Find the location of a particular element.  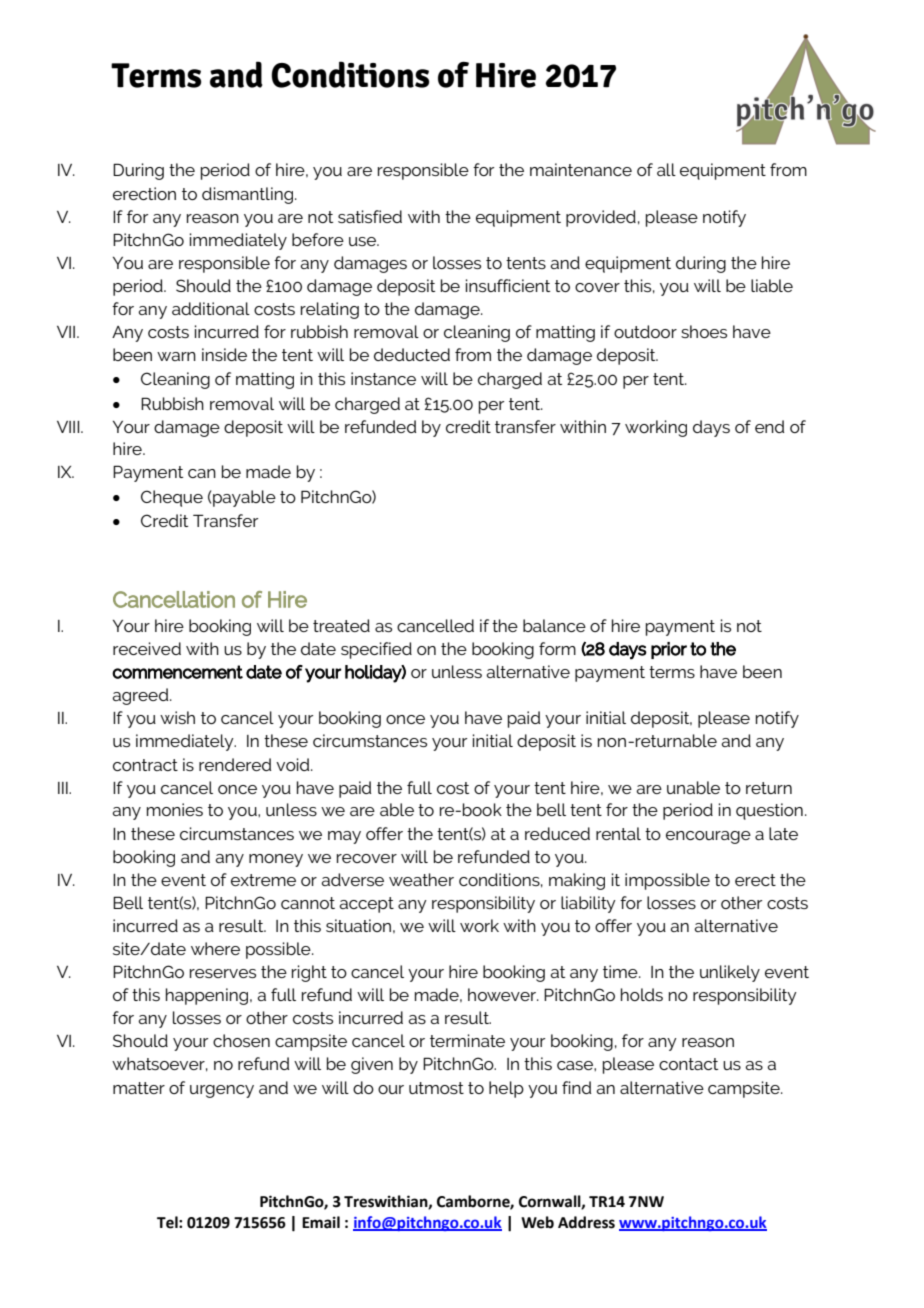

matter is located at coordinates (139, 1088).
